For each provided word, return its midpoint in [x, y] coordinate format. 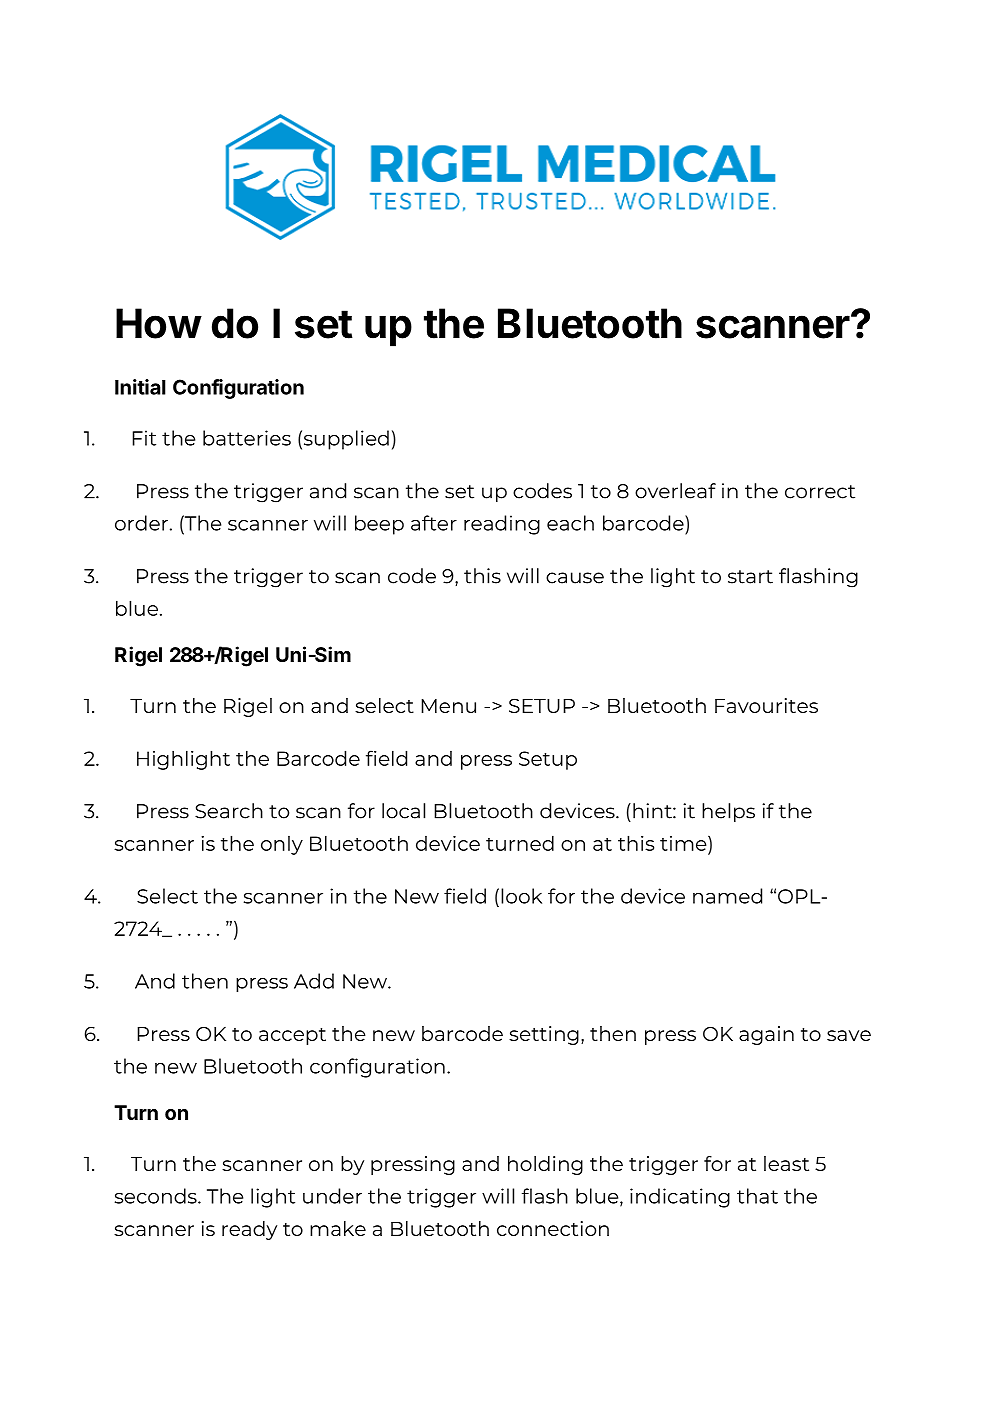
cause [575, 578]
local [403, 811]
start [750, 577]
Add [314, 981]
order [141, 523]
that [757, 1196]
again [766, 1035]
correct [820, 492]
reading [502, 525]
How [158, 323]
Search [229, 811]
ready [249, 1230]
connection [553, 1228]
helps [728, 812]
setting [544, 1035]
